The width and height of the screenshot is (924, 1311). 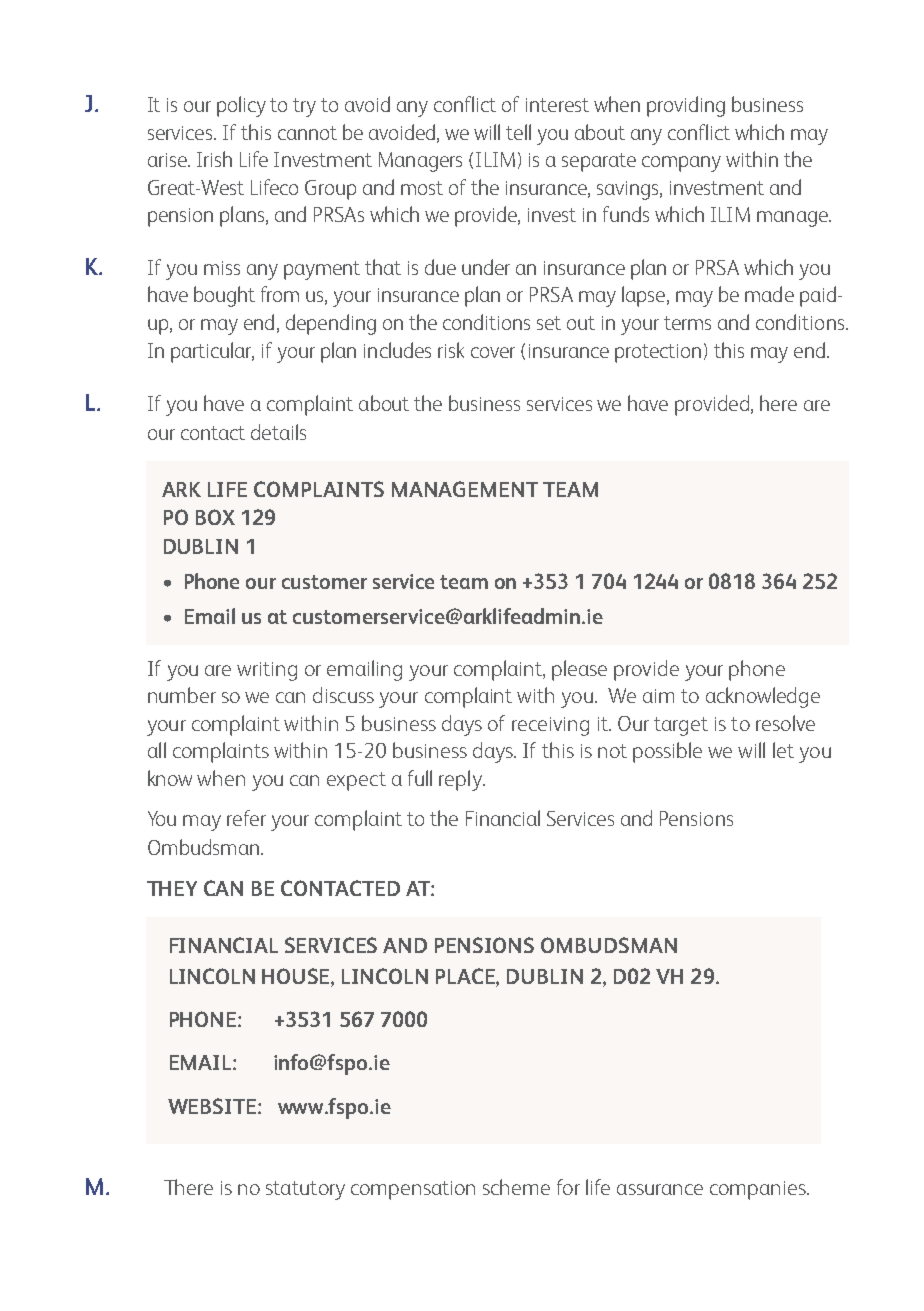 I want to click on scheme, so click(x=516, y=1187).
